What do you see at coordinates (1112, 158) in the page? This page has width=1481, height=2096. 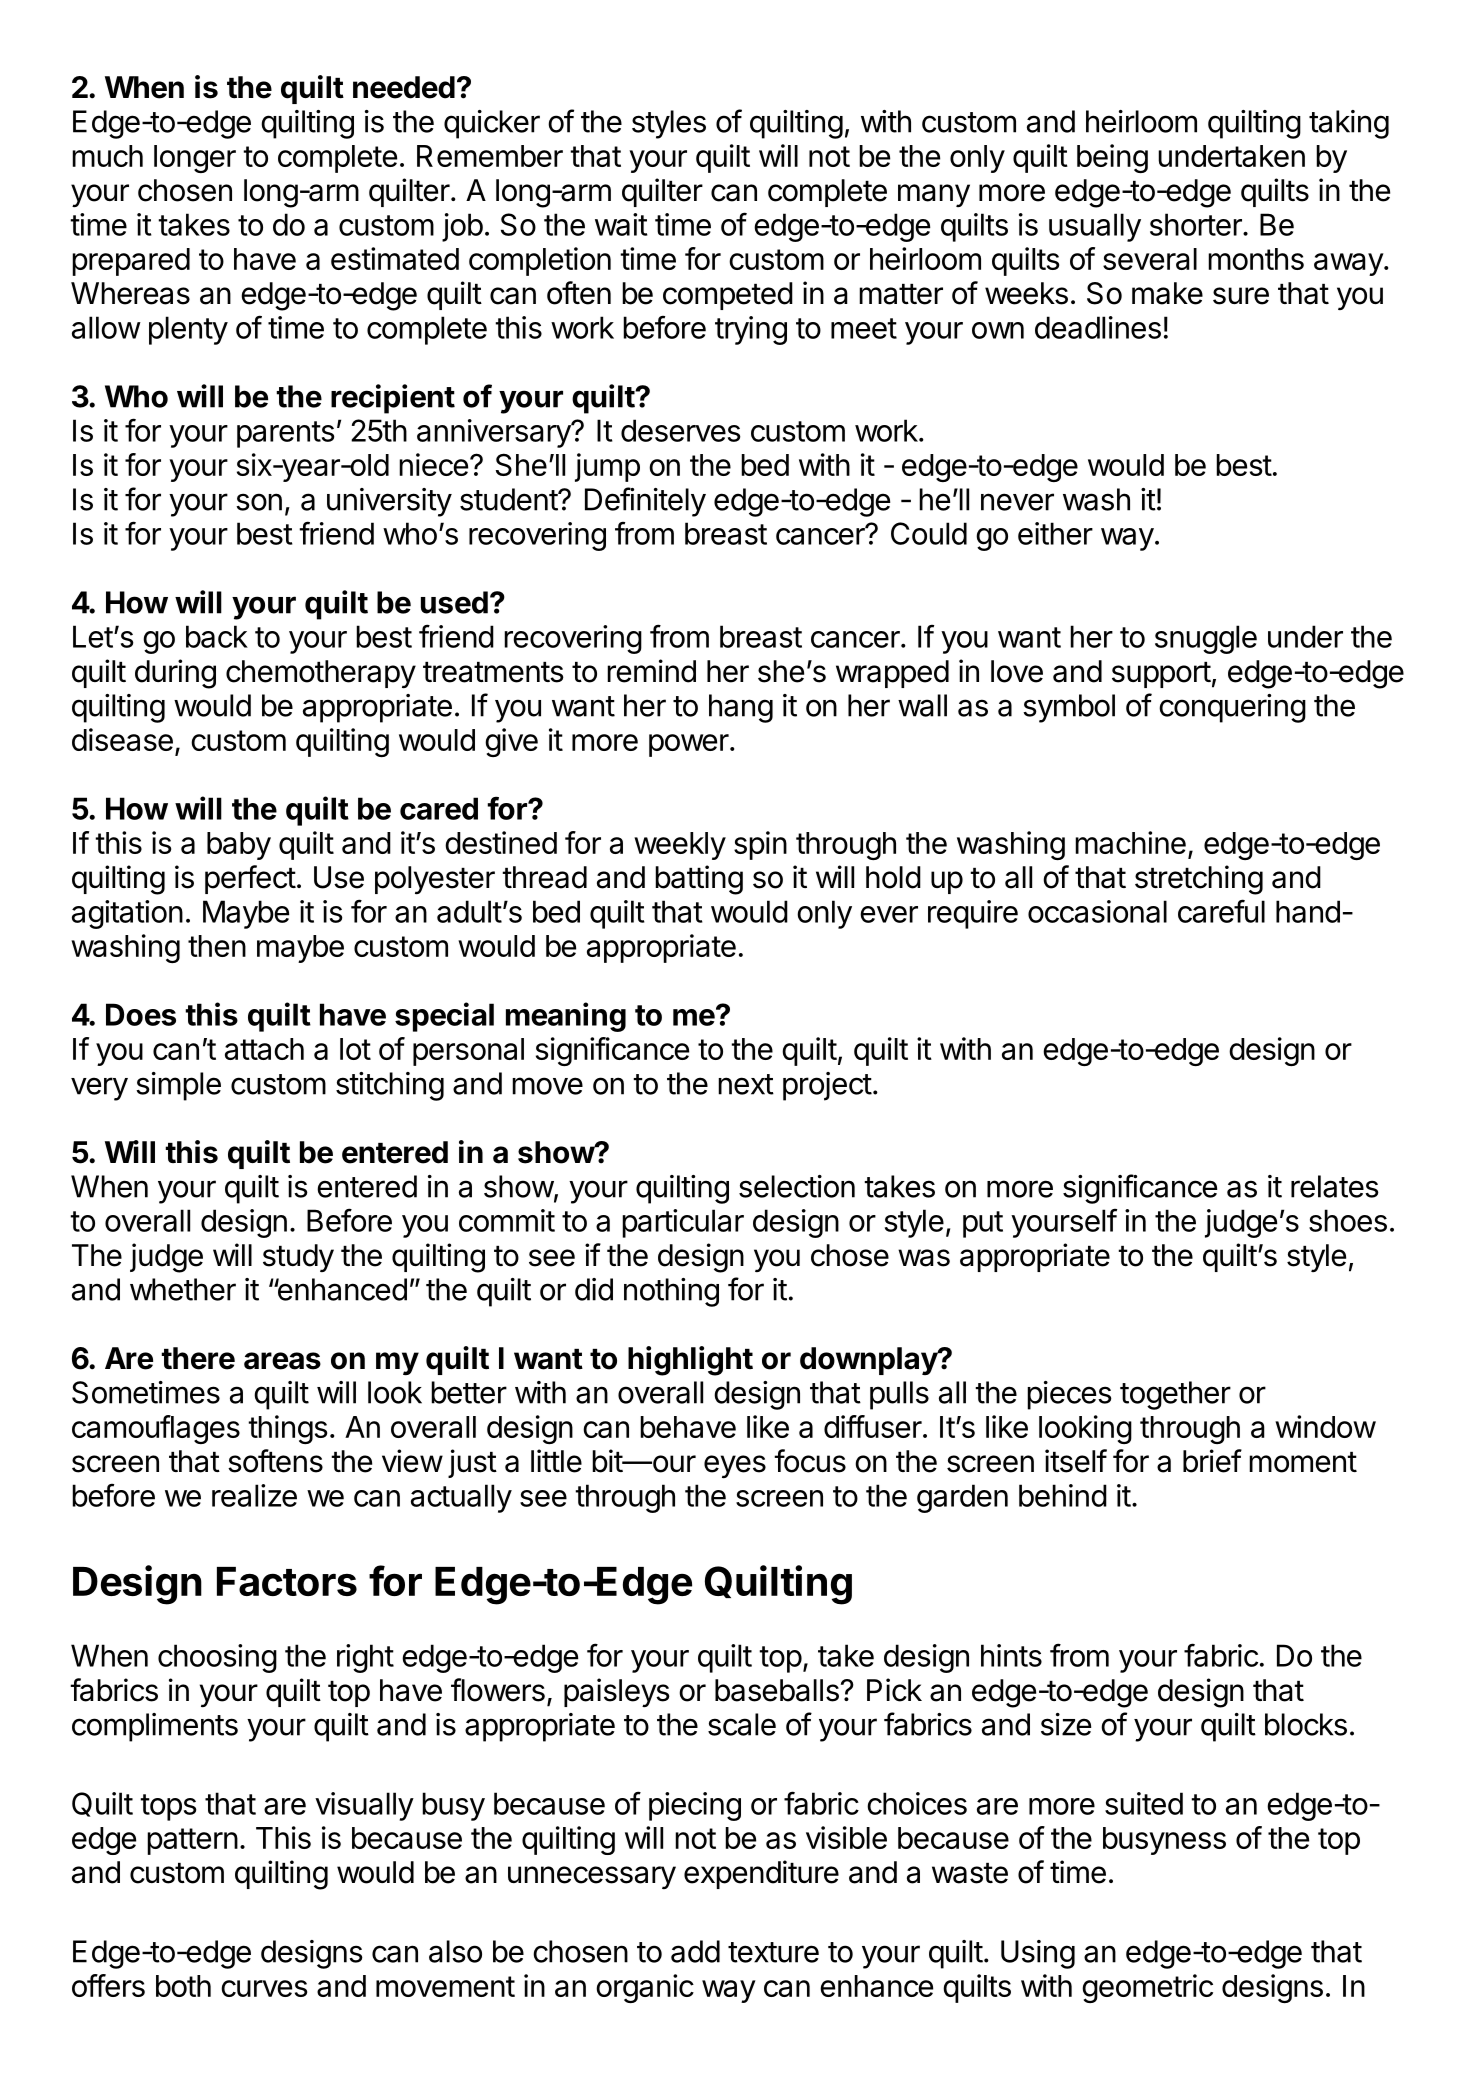 I see `being` at bounding box center [1112, 158].
